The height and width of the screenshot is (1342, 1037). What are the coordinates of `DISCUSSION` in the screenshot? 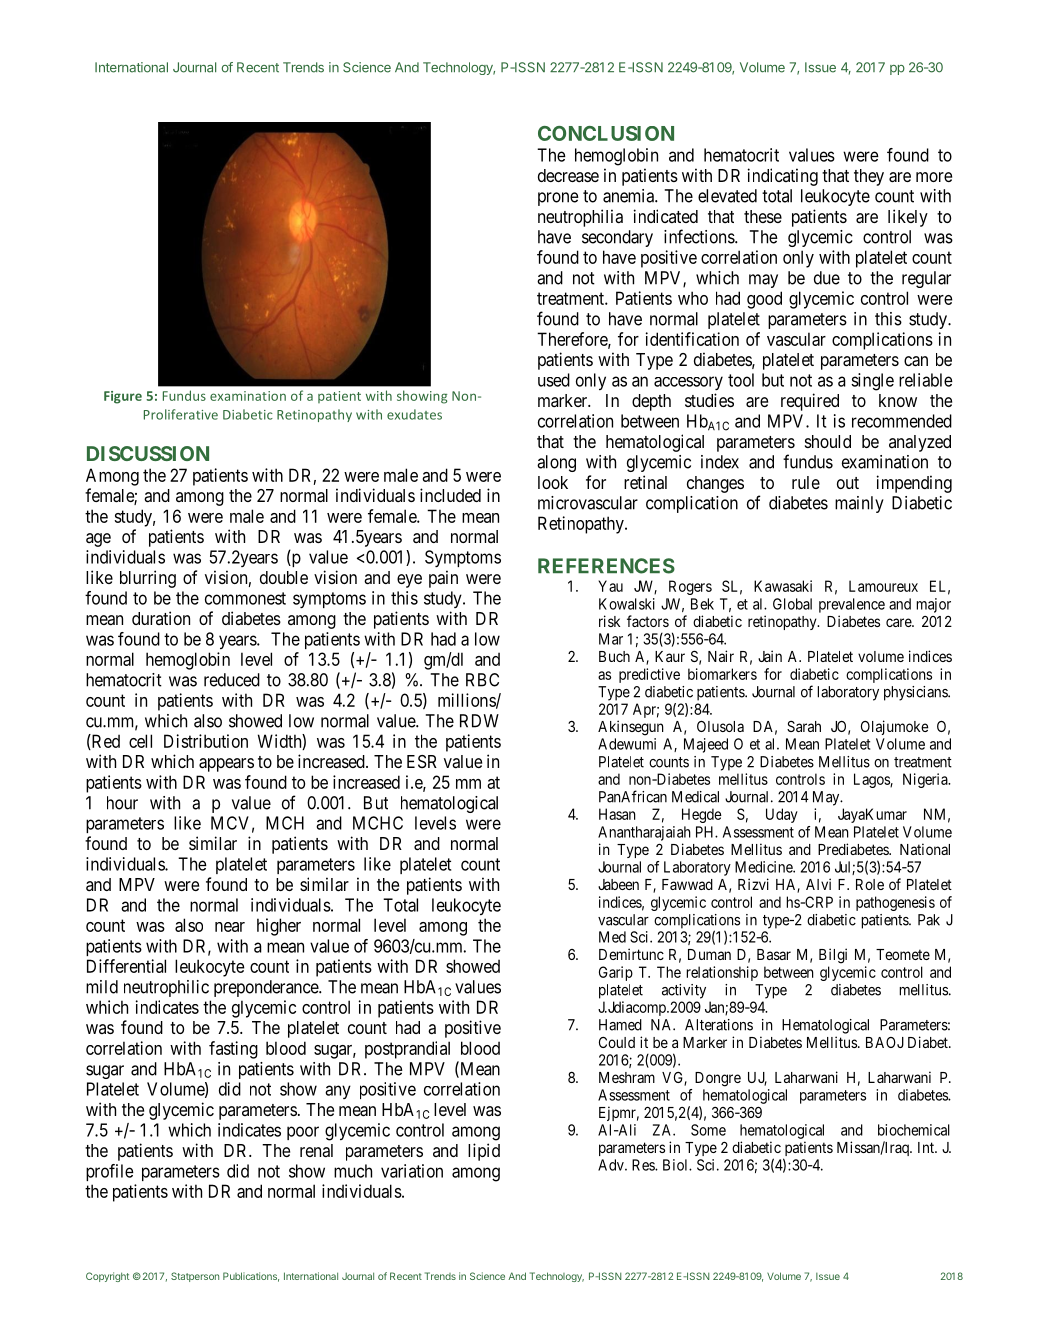 It's located at (148, 453).
